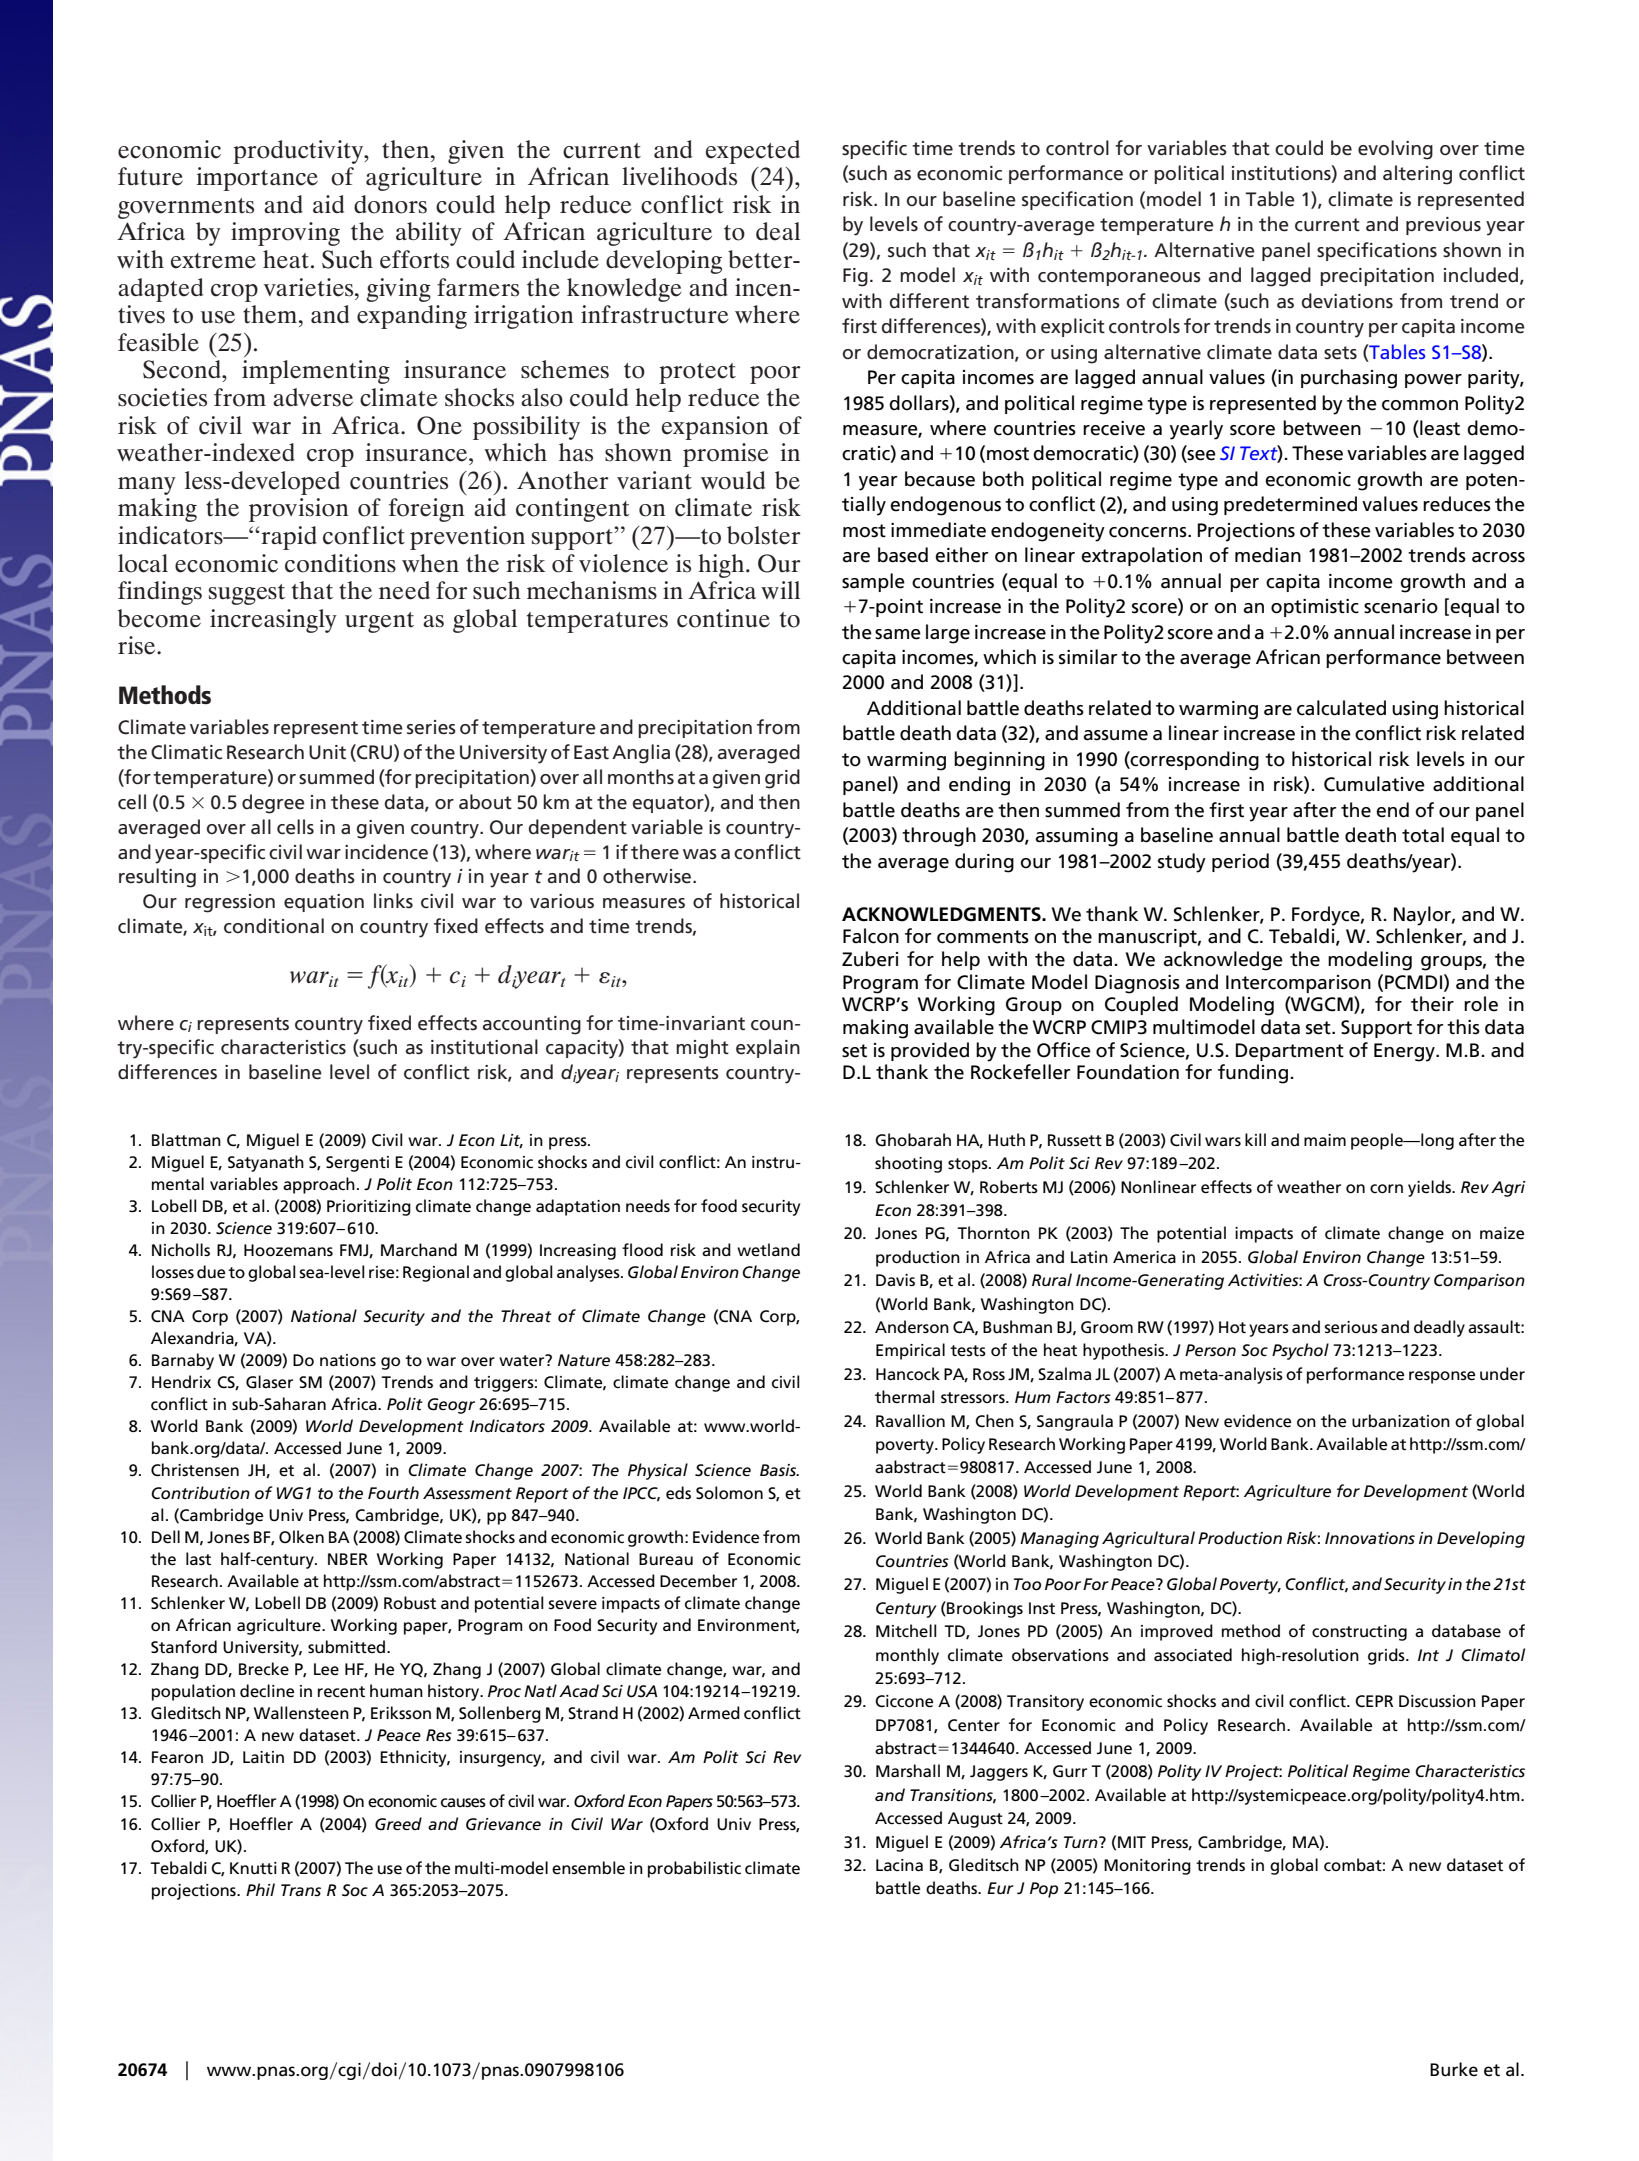 Image resolution: width=1639 pixels, height=2161 pixels. What do you see at coordinates (780, 590) in the image?
I see `will` at bounding box center [780, 590].
